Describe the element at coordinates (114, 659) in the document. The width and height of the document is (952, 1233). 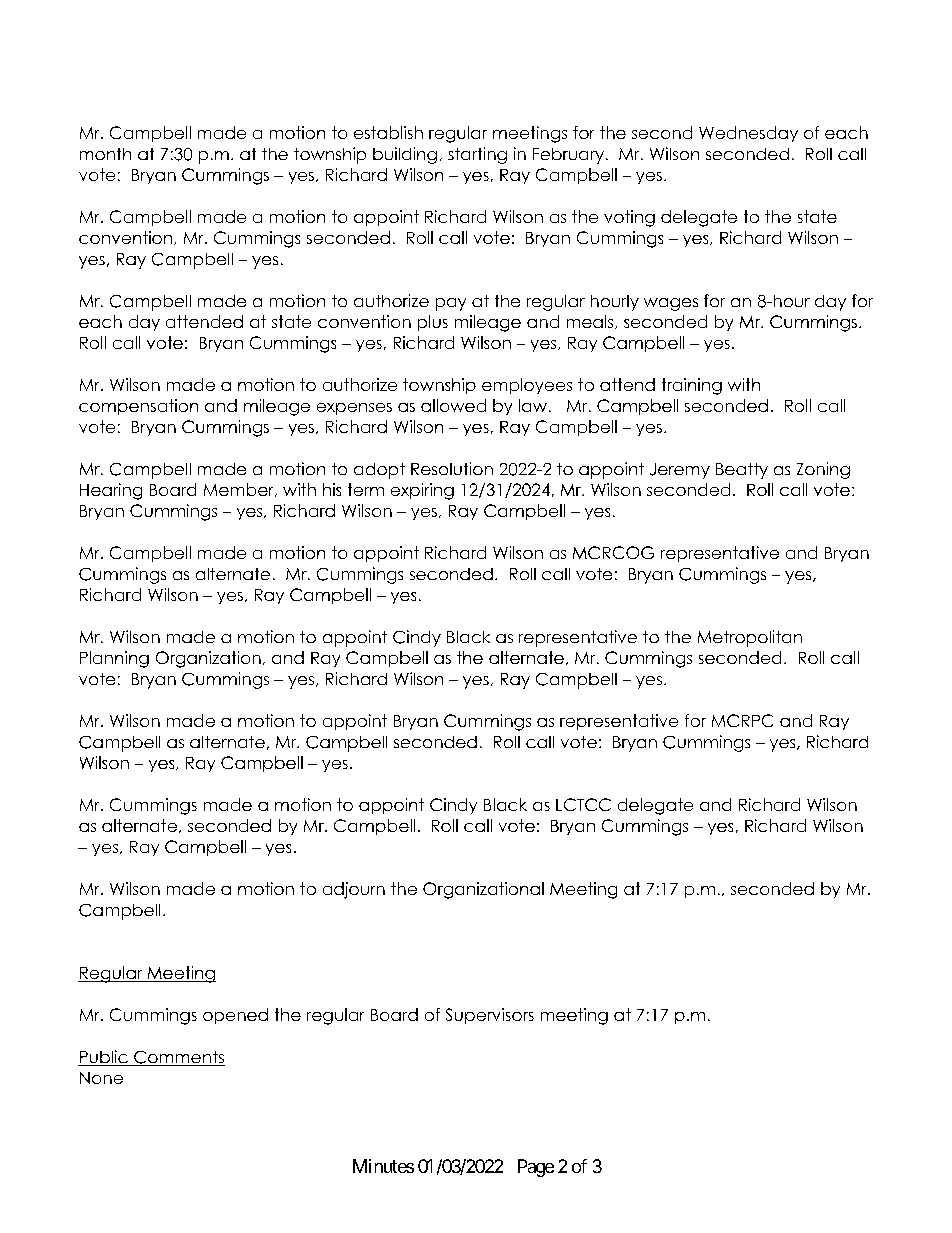
I see `Planning` at that location.
